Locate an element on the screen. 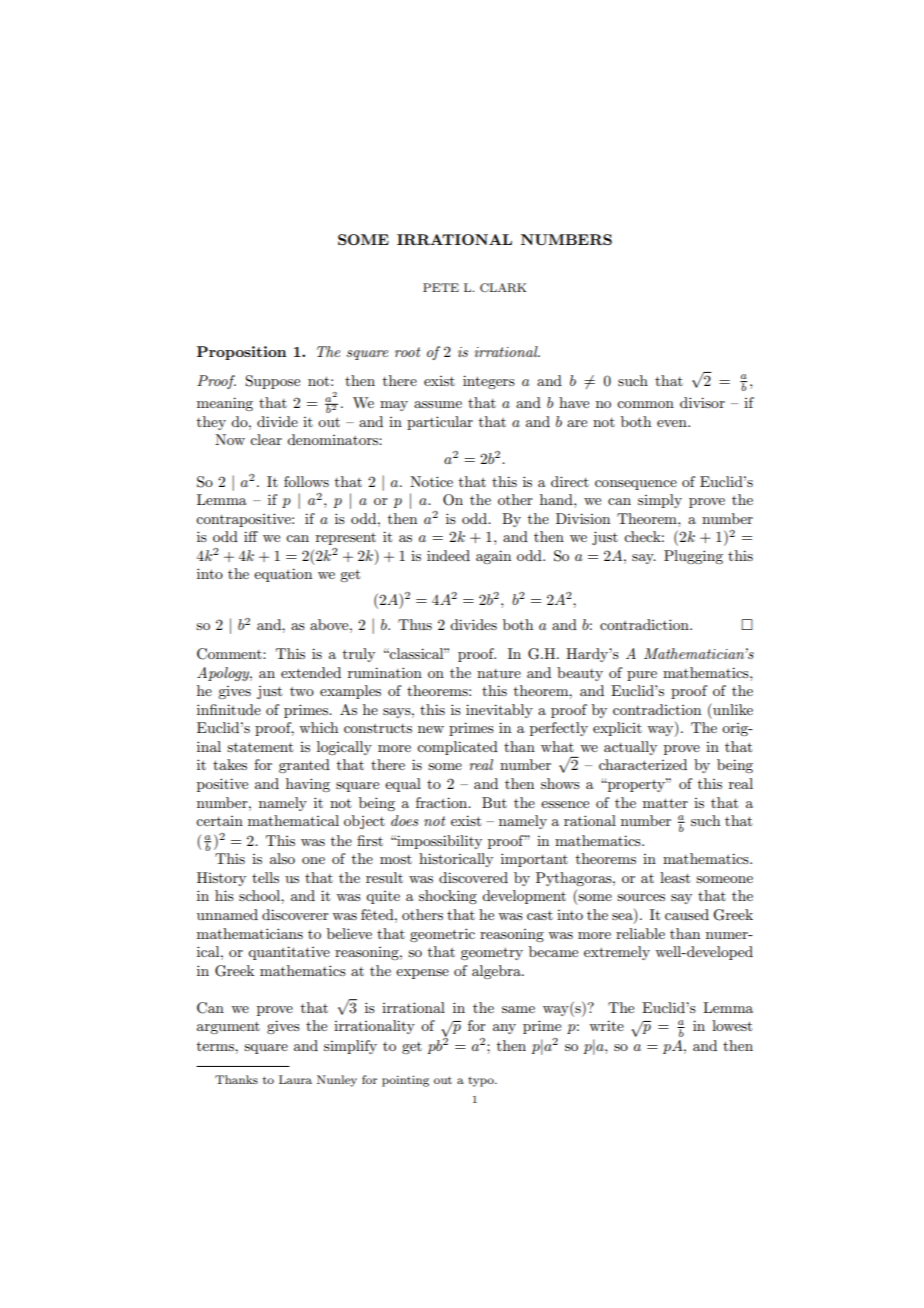  CLARK is located at coordinates (503, 288).
